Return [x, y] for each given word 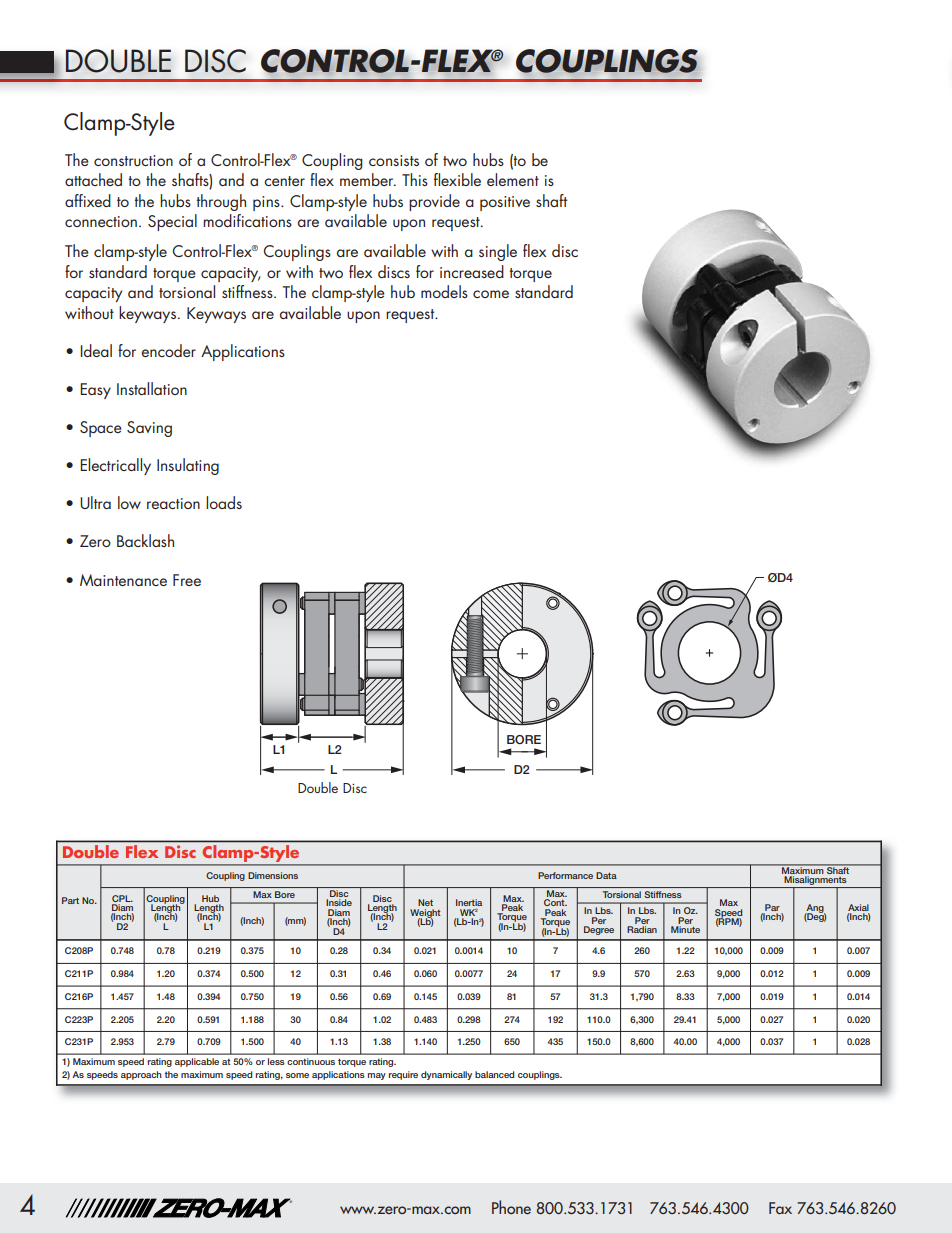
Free [187, 580]
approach [141, 1075]
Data [606, 875]
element [513, 179]
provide [434, 202]
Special [172, 222]
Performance [565, 875]
